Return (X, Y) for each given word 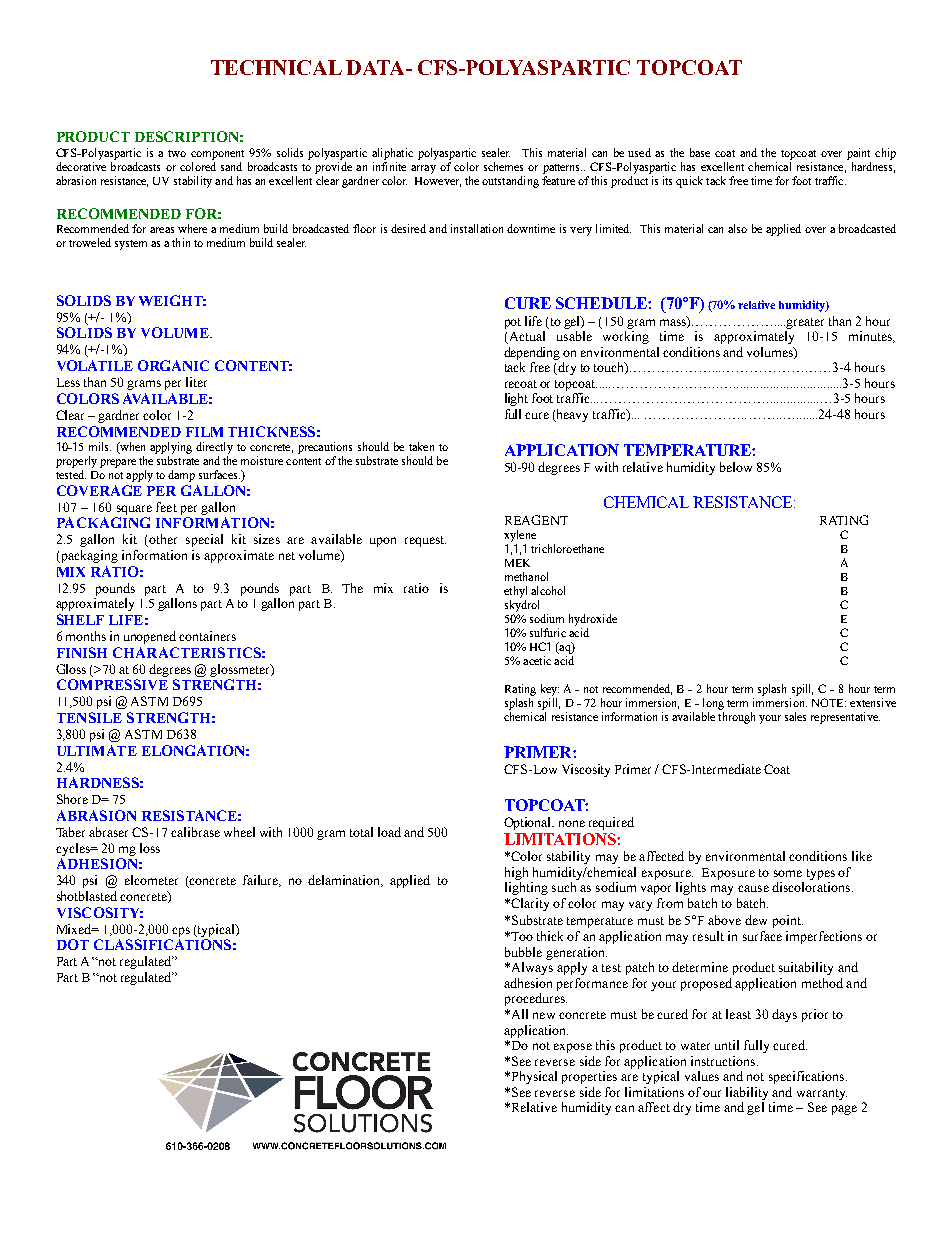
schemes (503, 166)
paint (858, 154)
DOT (73, 944)
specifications (808, 1077)
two (177, 153)
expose (573, 1048)
